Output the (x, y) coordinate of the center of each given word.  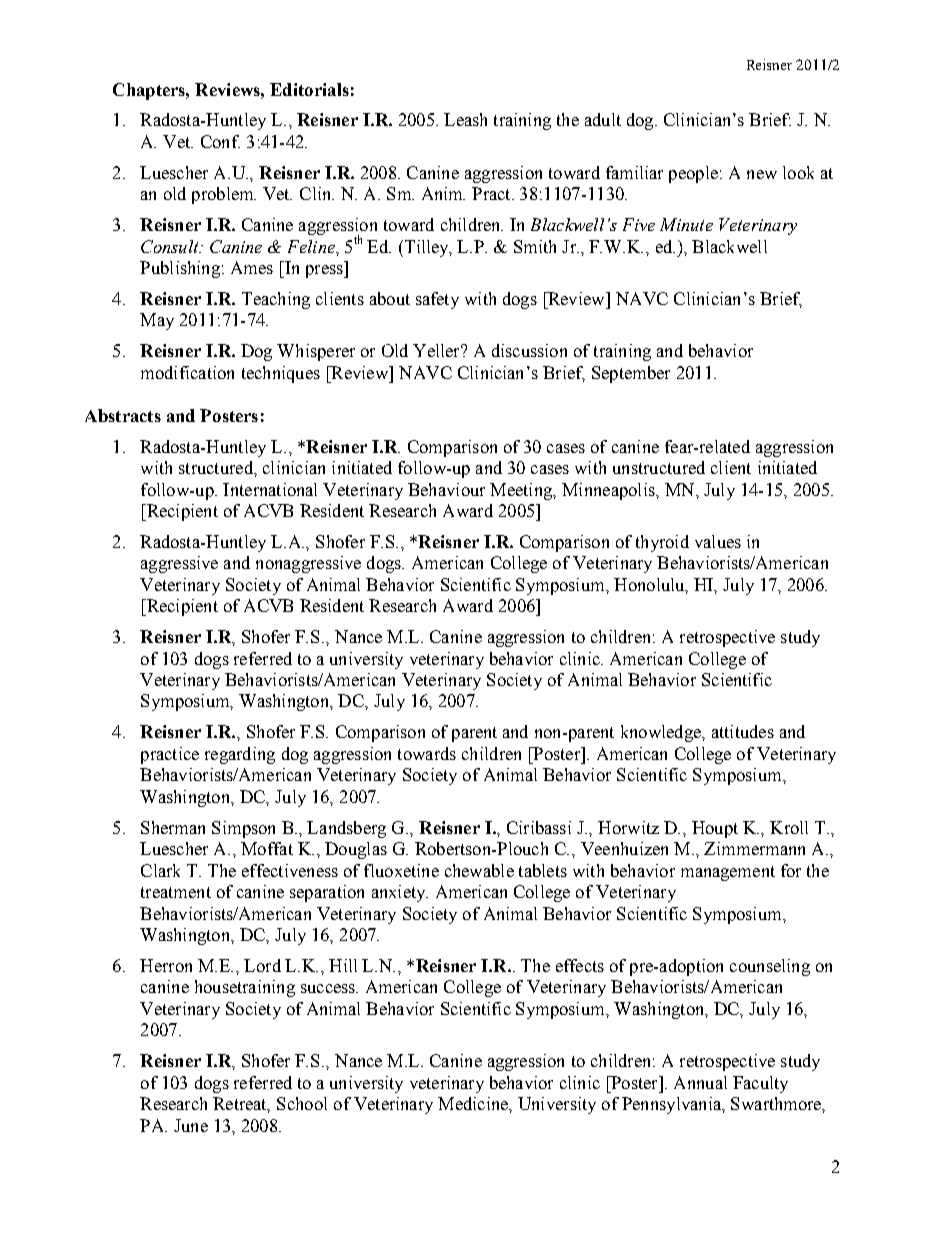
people (693, 174)
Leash (465, 119)
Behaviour (446, 489)
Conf (220, 141)
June (191, 1125)
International (270, 489)
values (718, 541)
